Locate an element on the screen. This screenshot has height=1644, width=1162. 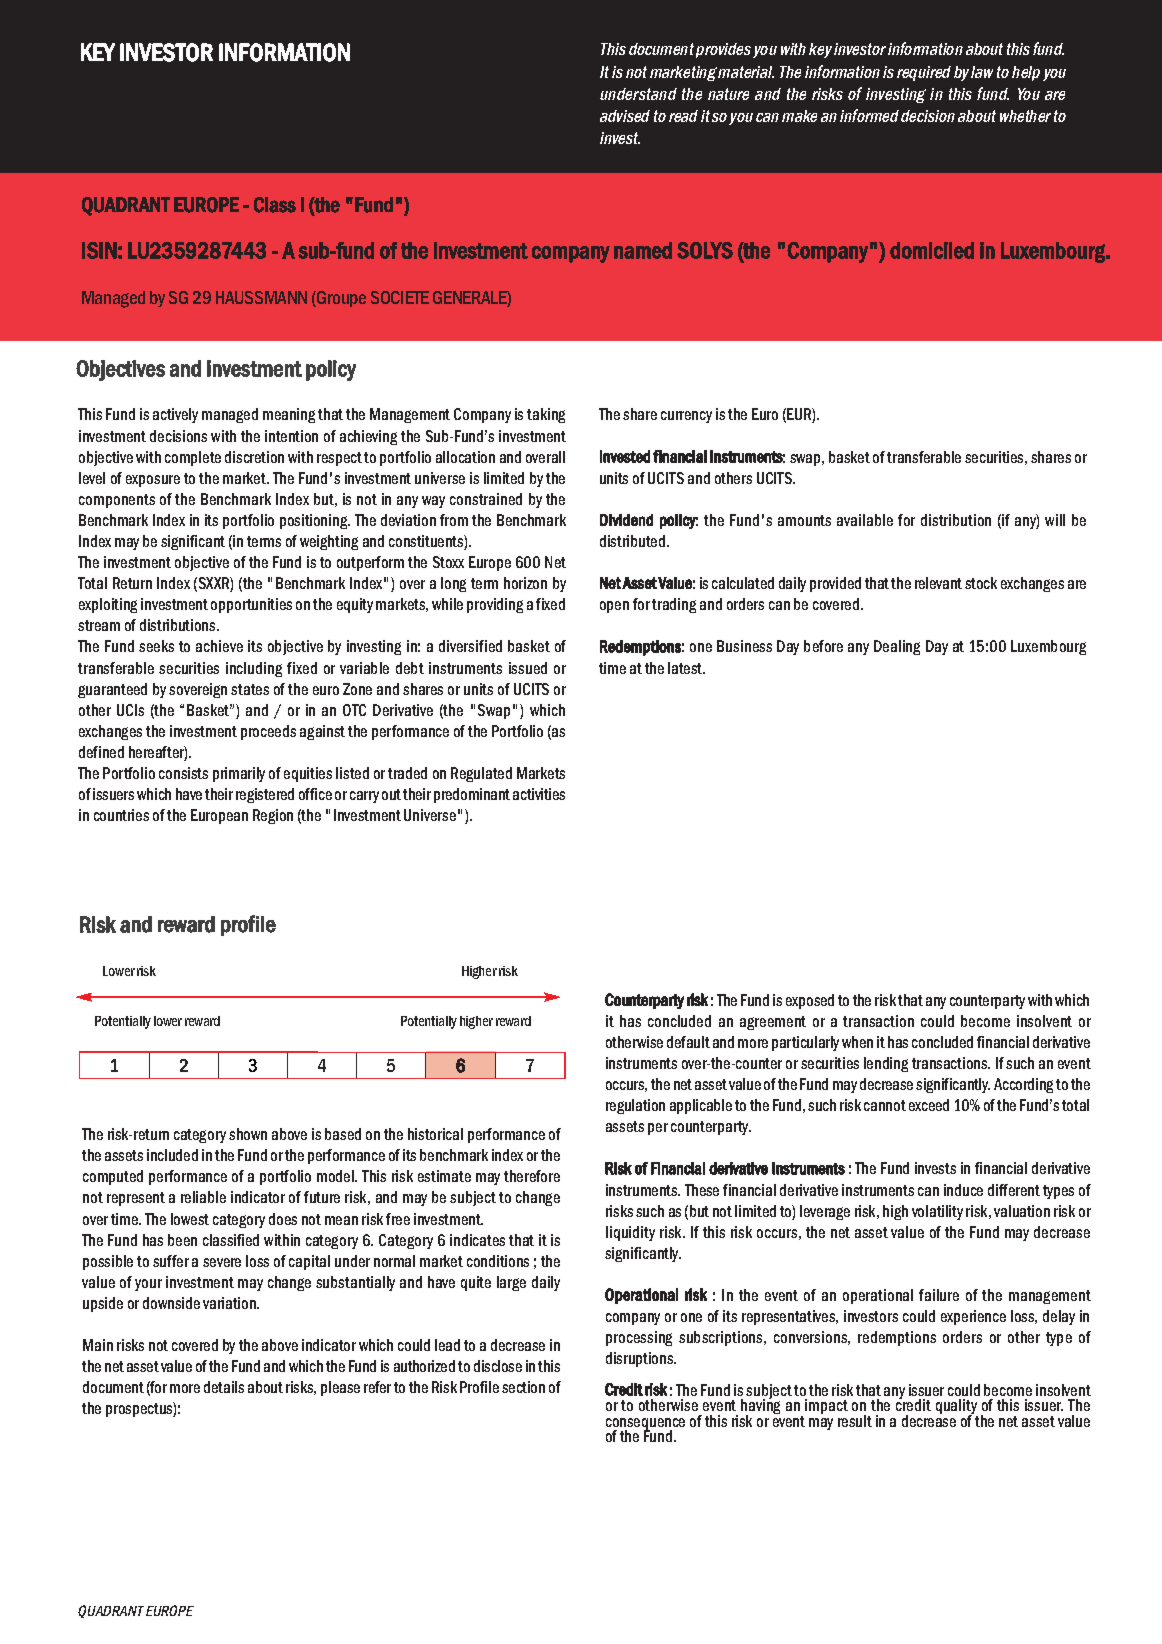
domiciled is located at coordinates (932, 250).
